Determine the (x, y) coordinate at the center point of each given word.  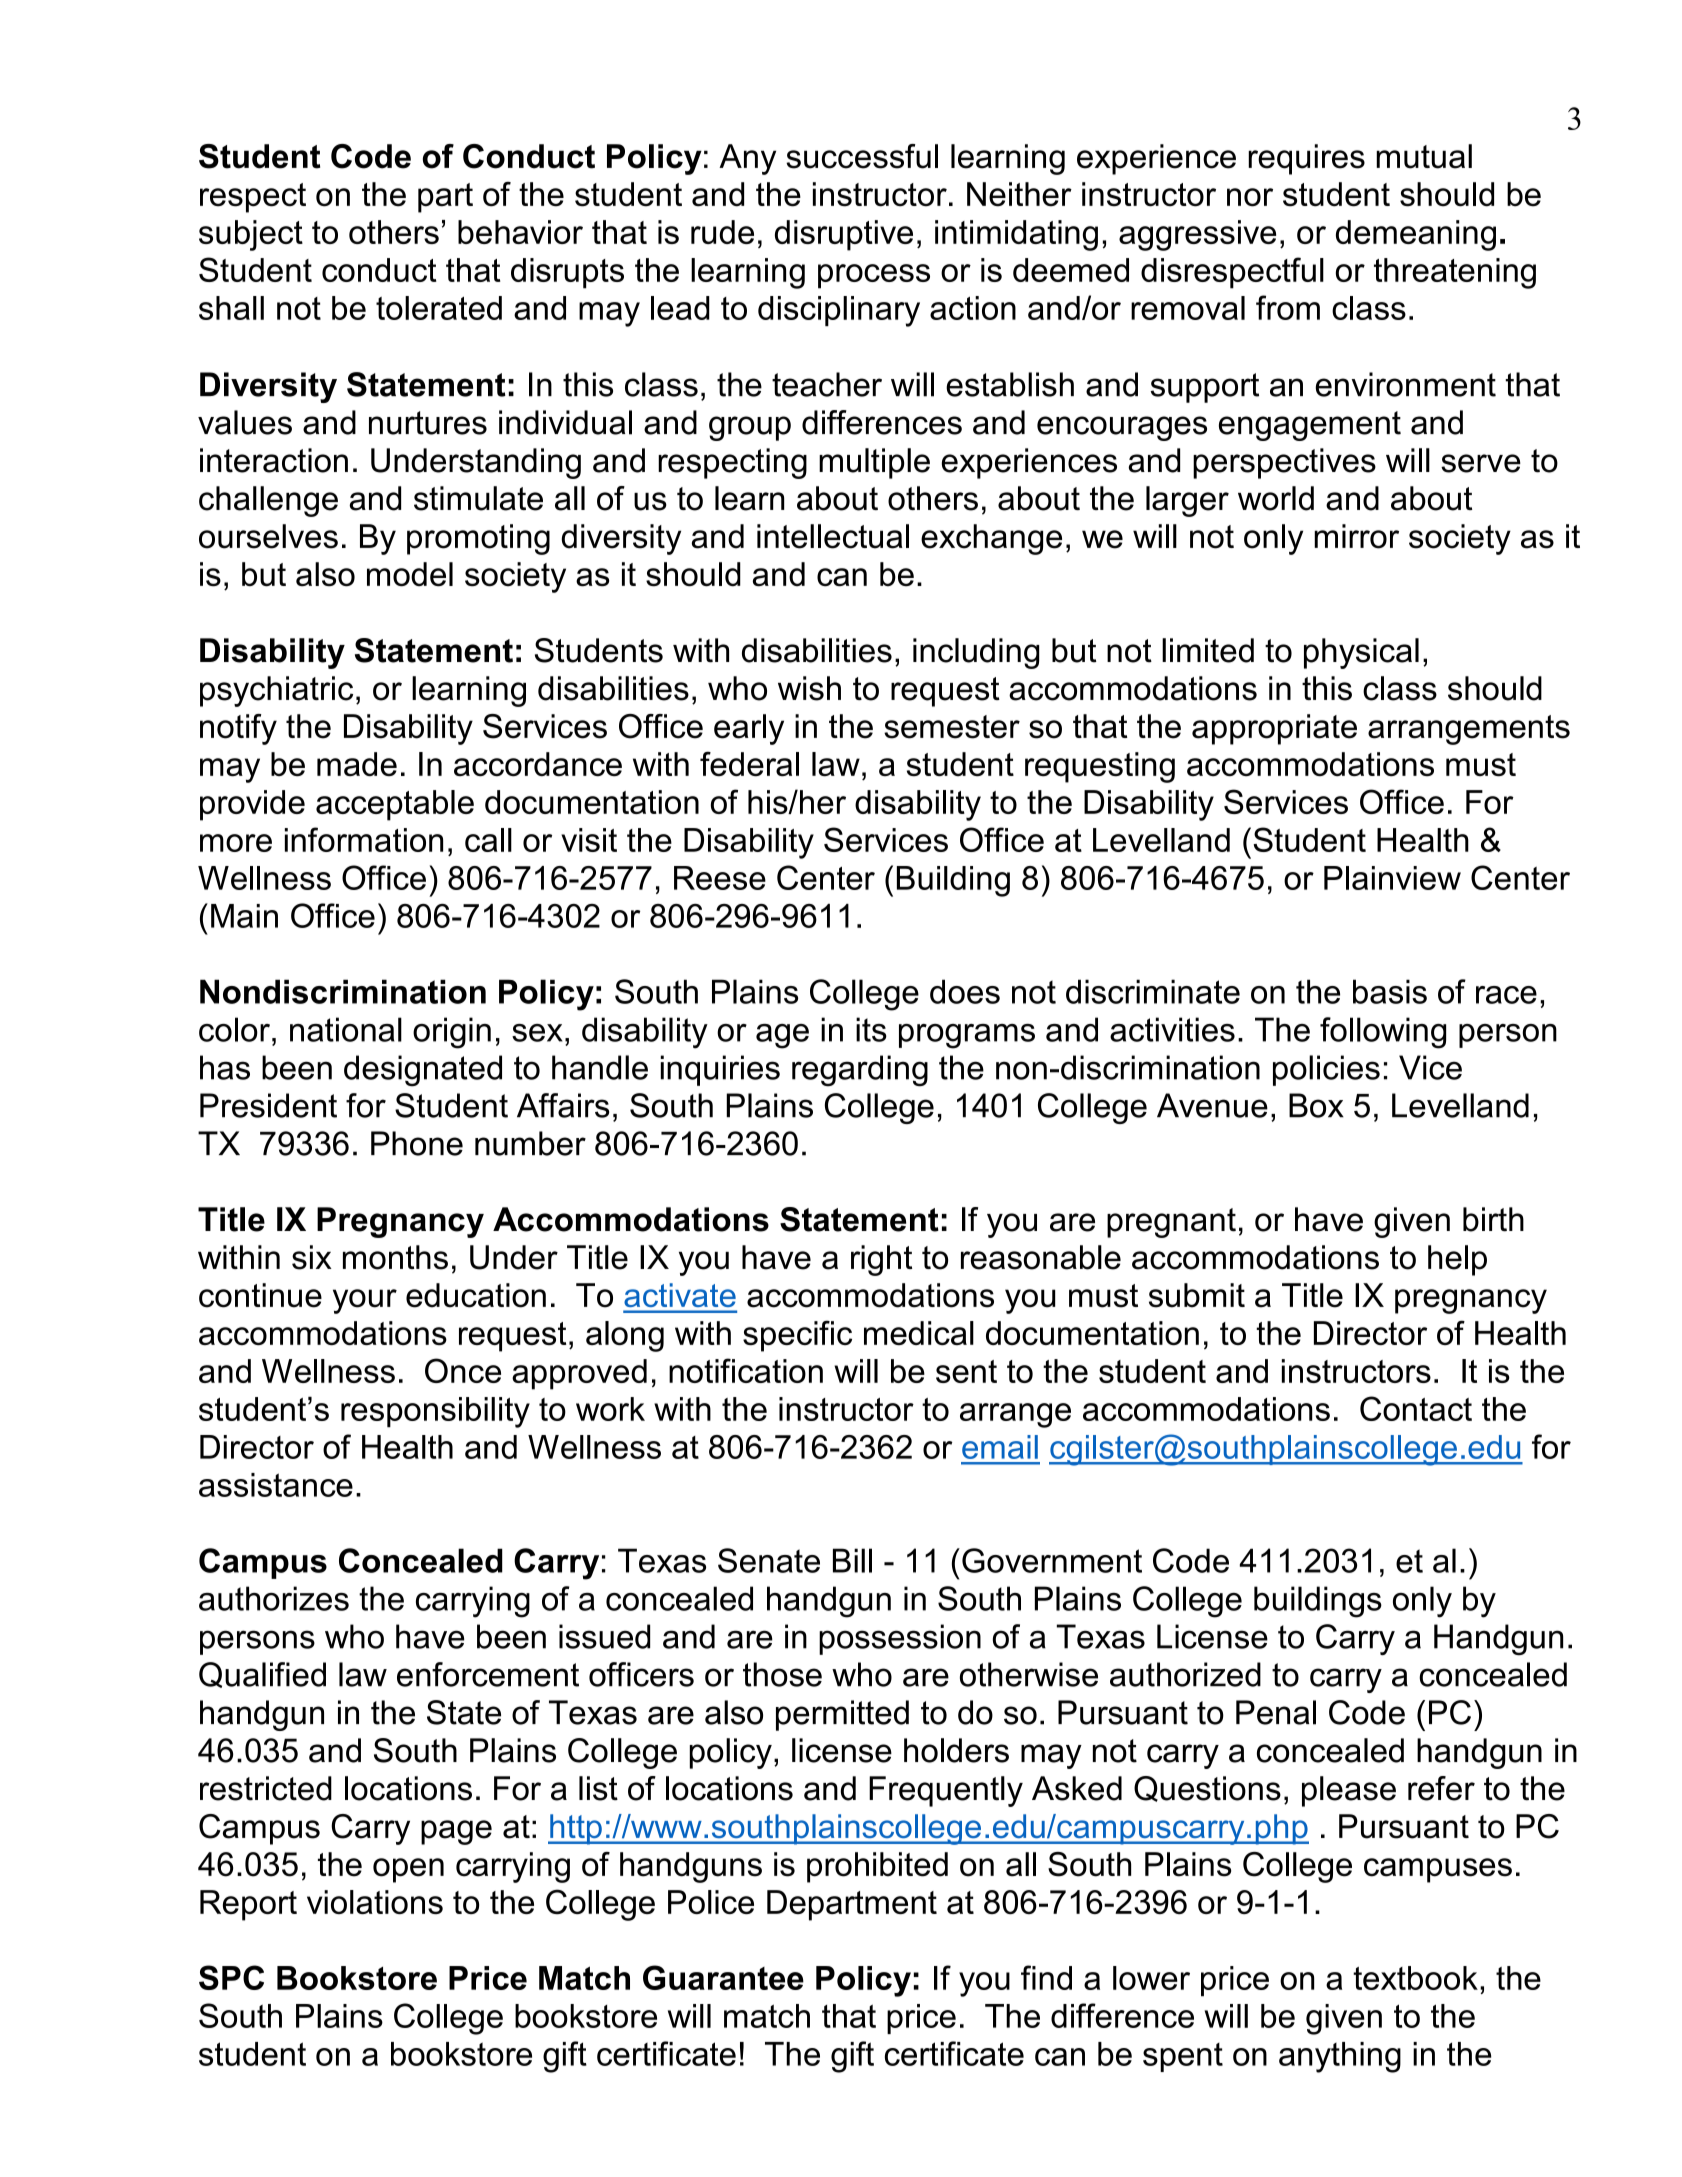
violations (375, 1902)
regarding (860, 1071)
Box (1316, 1105)
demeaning (1416, 235)
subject (251, 235)
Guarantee (723, 1977)
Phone (417, 1143)
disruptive (844, 235)
